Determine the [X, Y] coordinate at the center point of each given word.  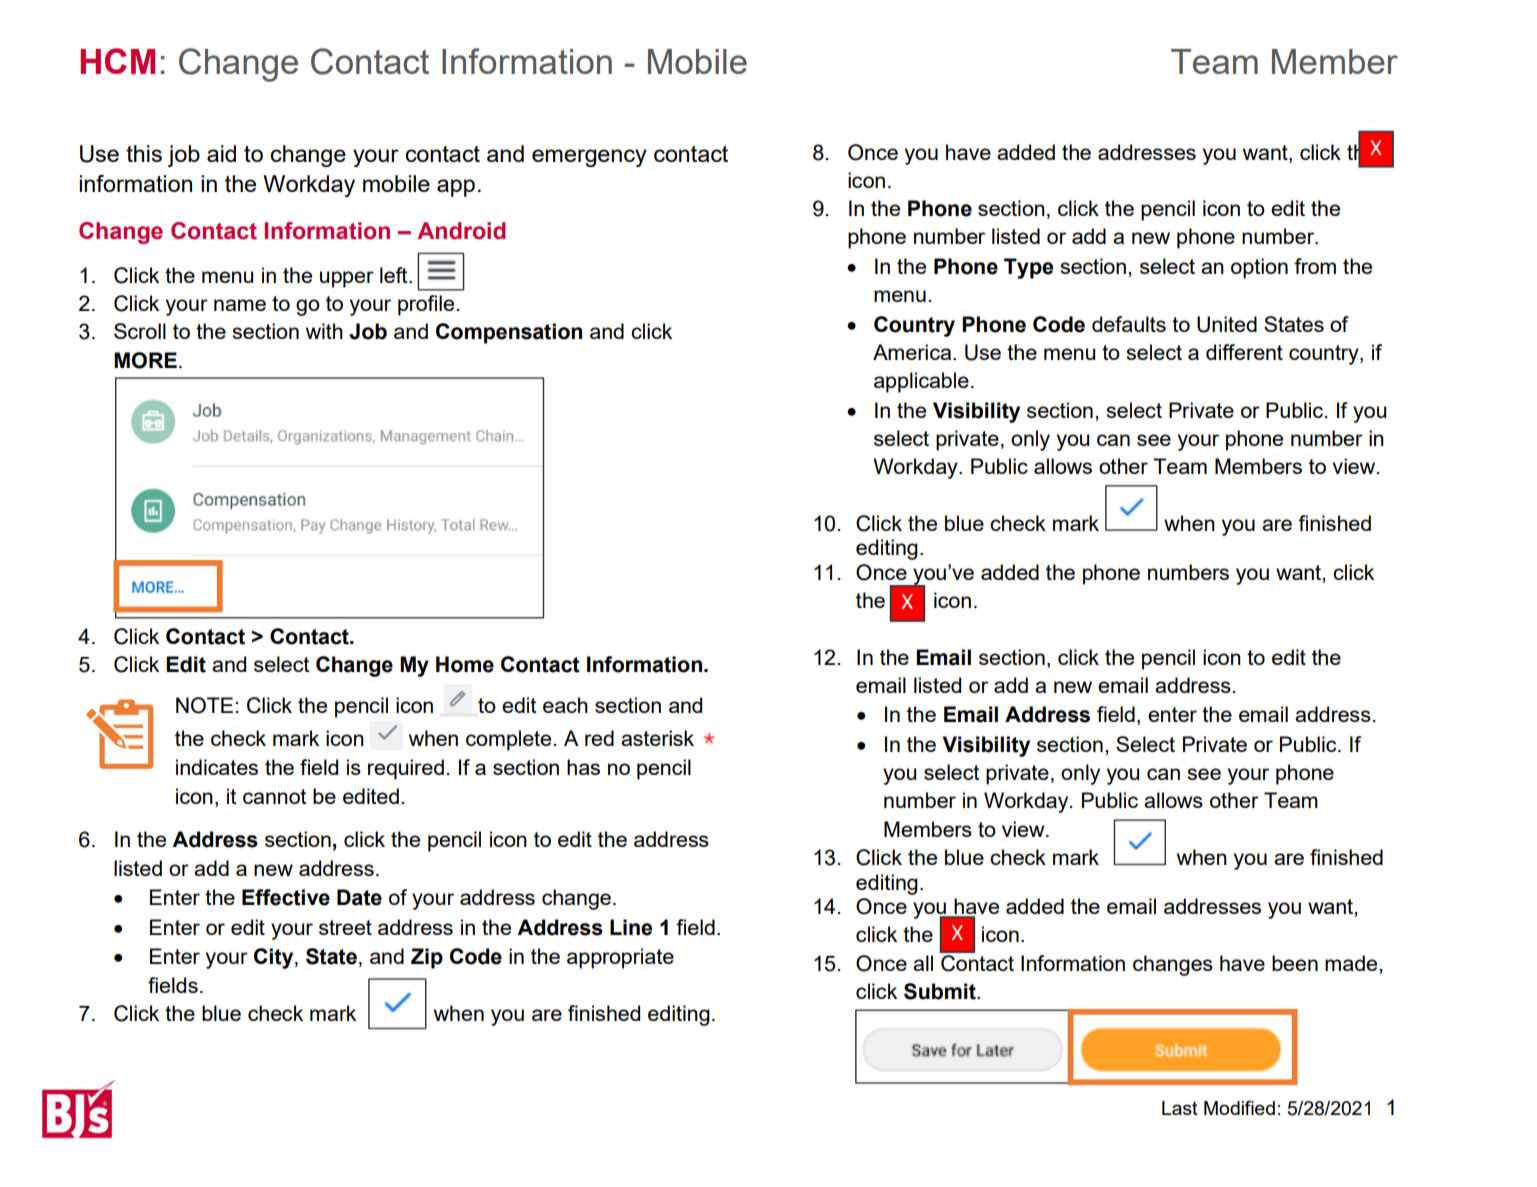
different [1244, 352]
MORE [145, 360]
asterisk [657, 738]
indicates [217, 767]
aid [221, 153]
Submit [941, 991]
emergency [589, 158]
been [1295, 963]
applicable [921, 382]
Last [1180, 1108]
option [1259, 268]
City [275, 958]
